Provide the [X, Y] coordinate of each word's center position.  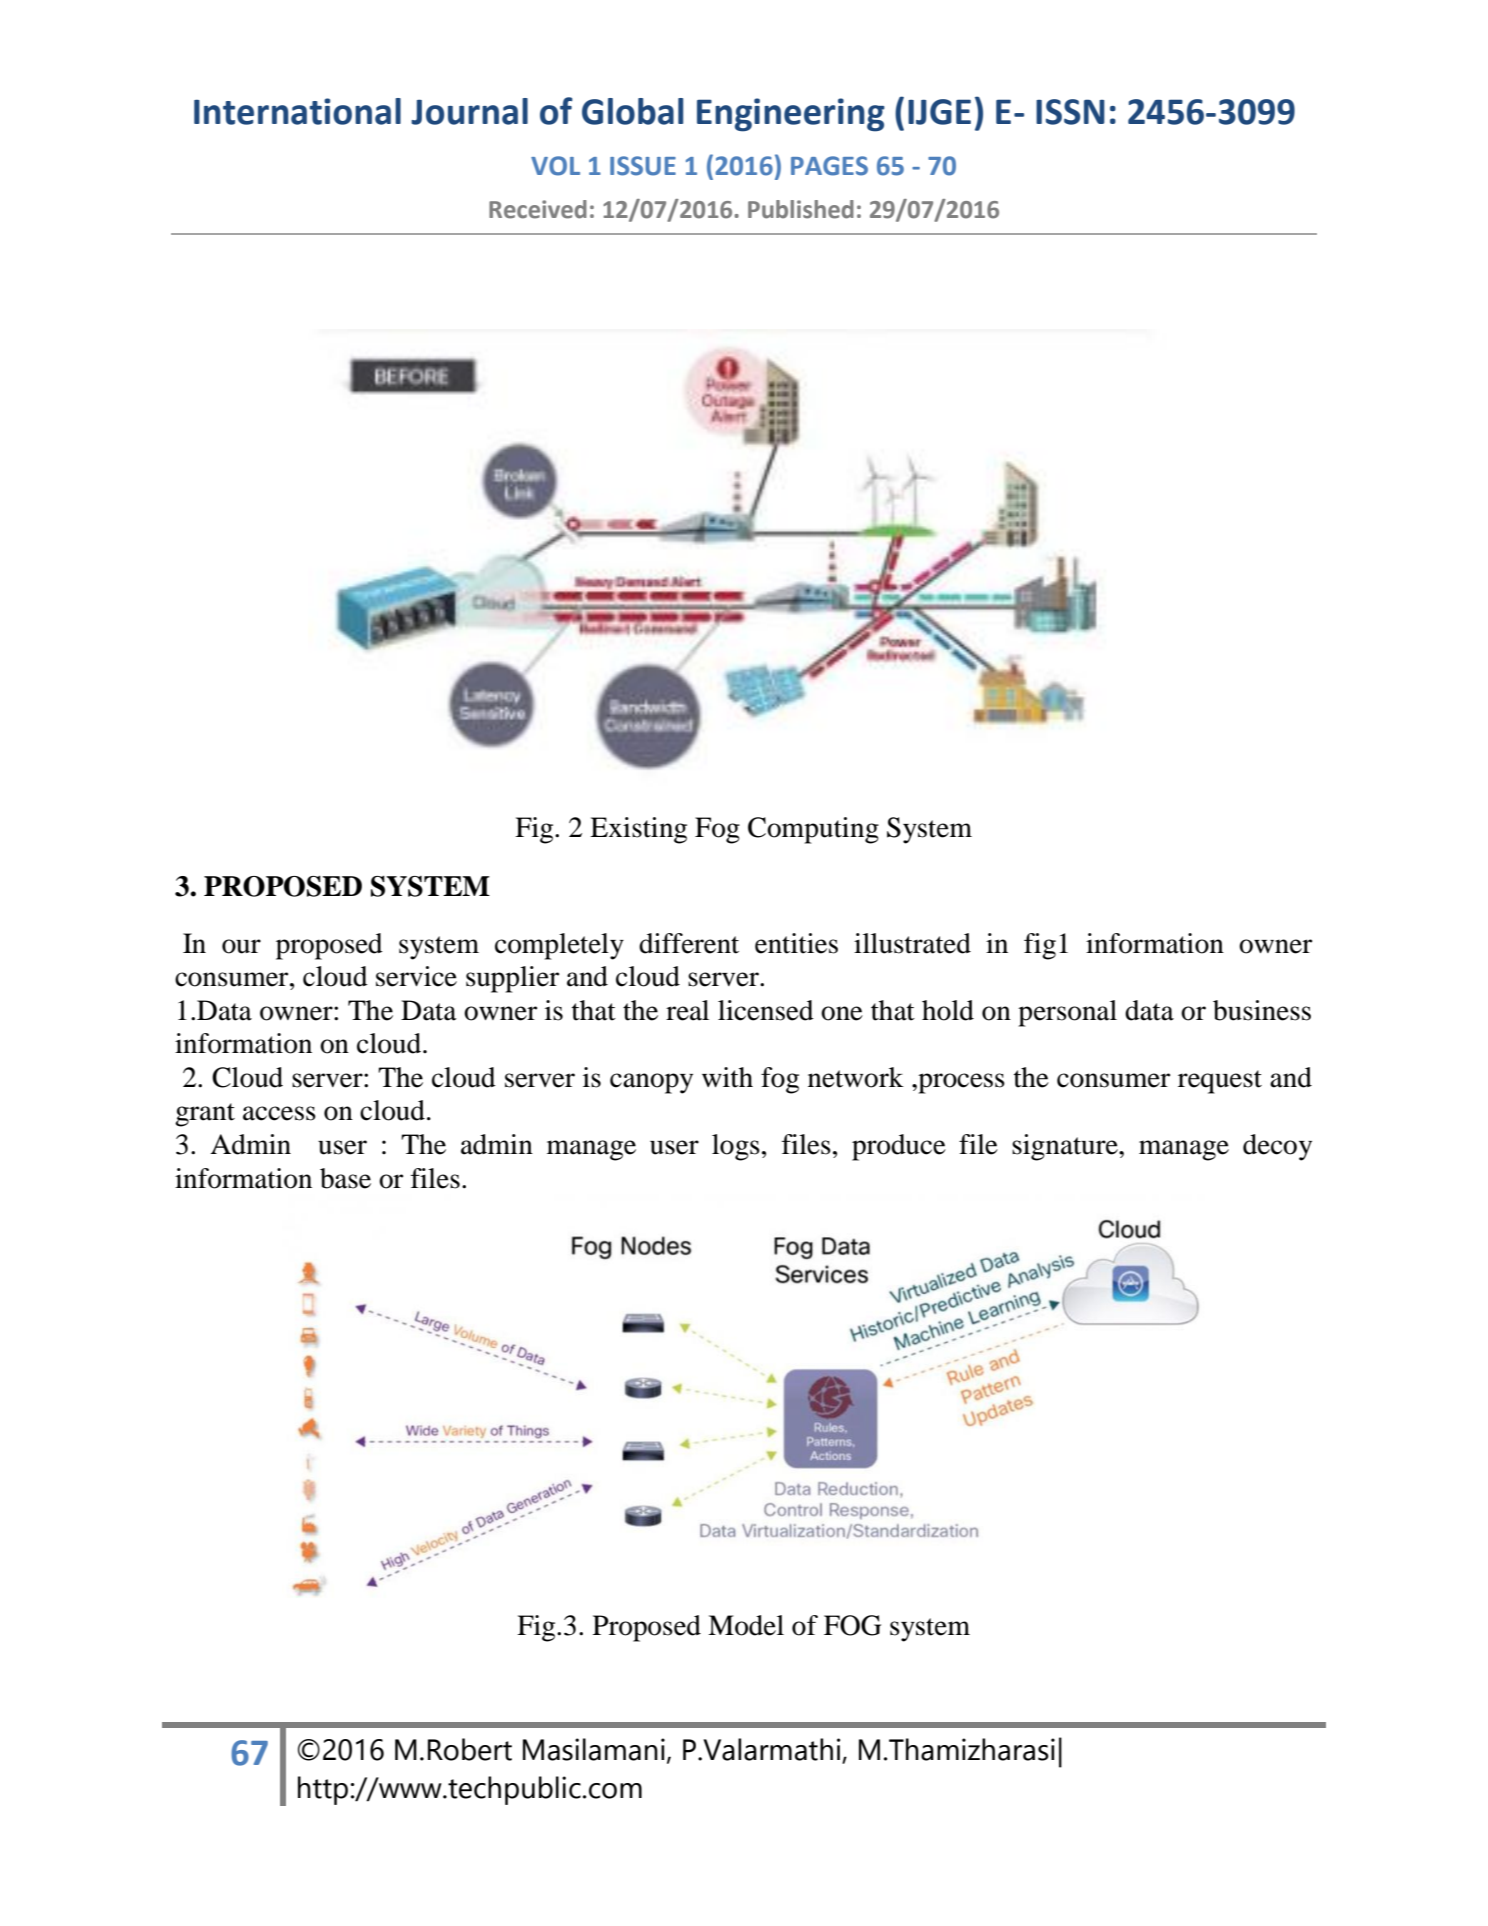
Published [801, 209]
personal [1067, 1013]
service [416, 976]
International [297, 111]
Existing [638, 830]
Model [746, 1625]
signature [1066, 1147]
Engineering [791, 115]
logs [736, 1147]
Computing [813, 830]
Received [538, 209]
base [345, 1178]
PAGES [829, 166]
